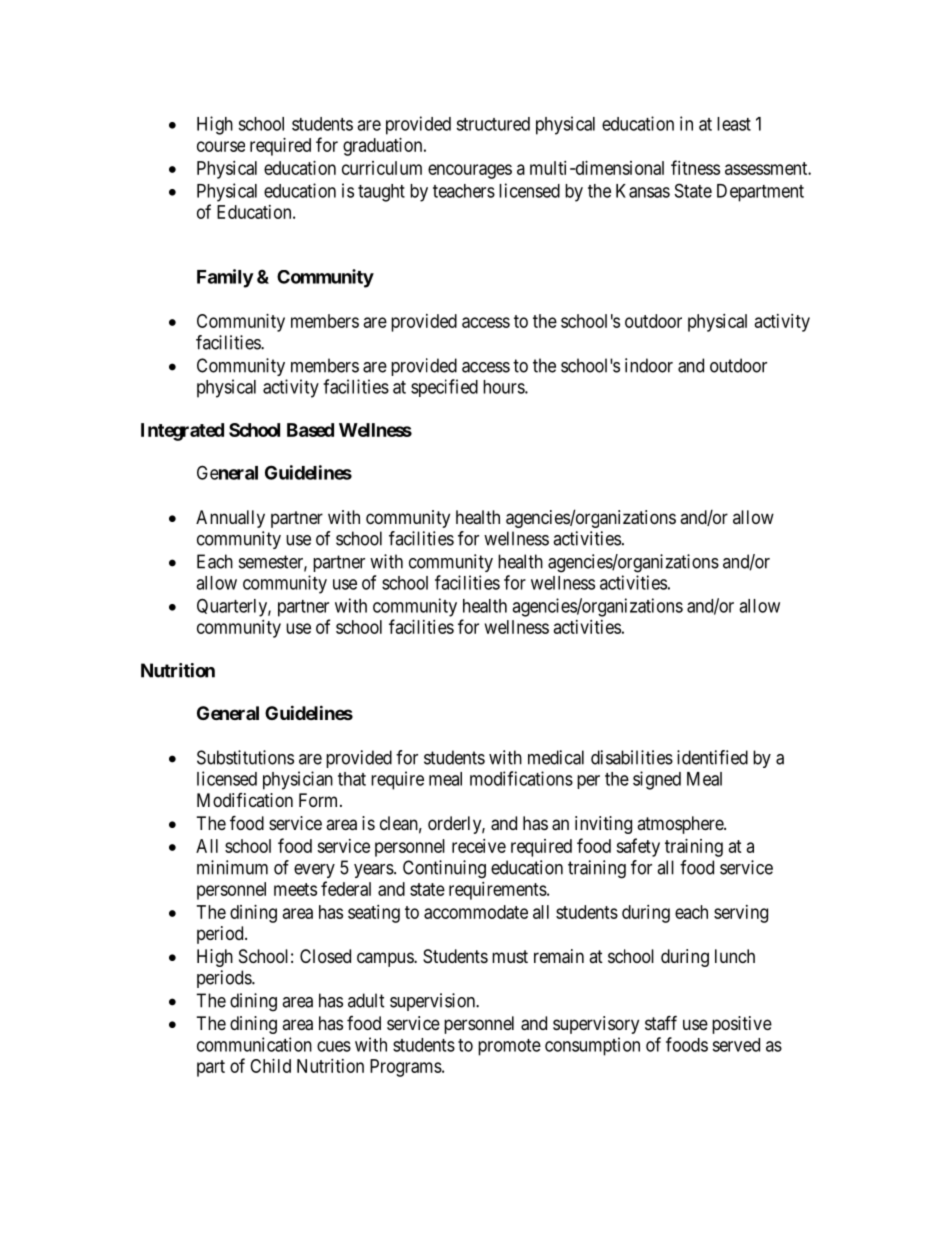  I want to click on communication, so click(254, 1044).
